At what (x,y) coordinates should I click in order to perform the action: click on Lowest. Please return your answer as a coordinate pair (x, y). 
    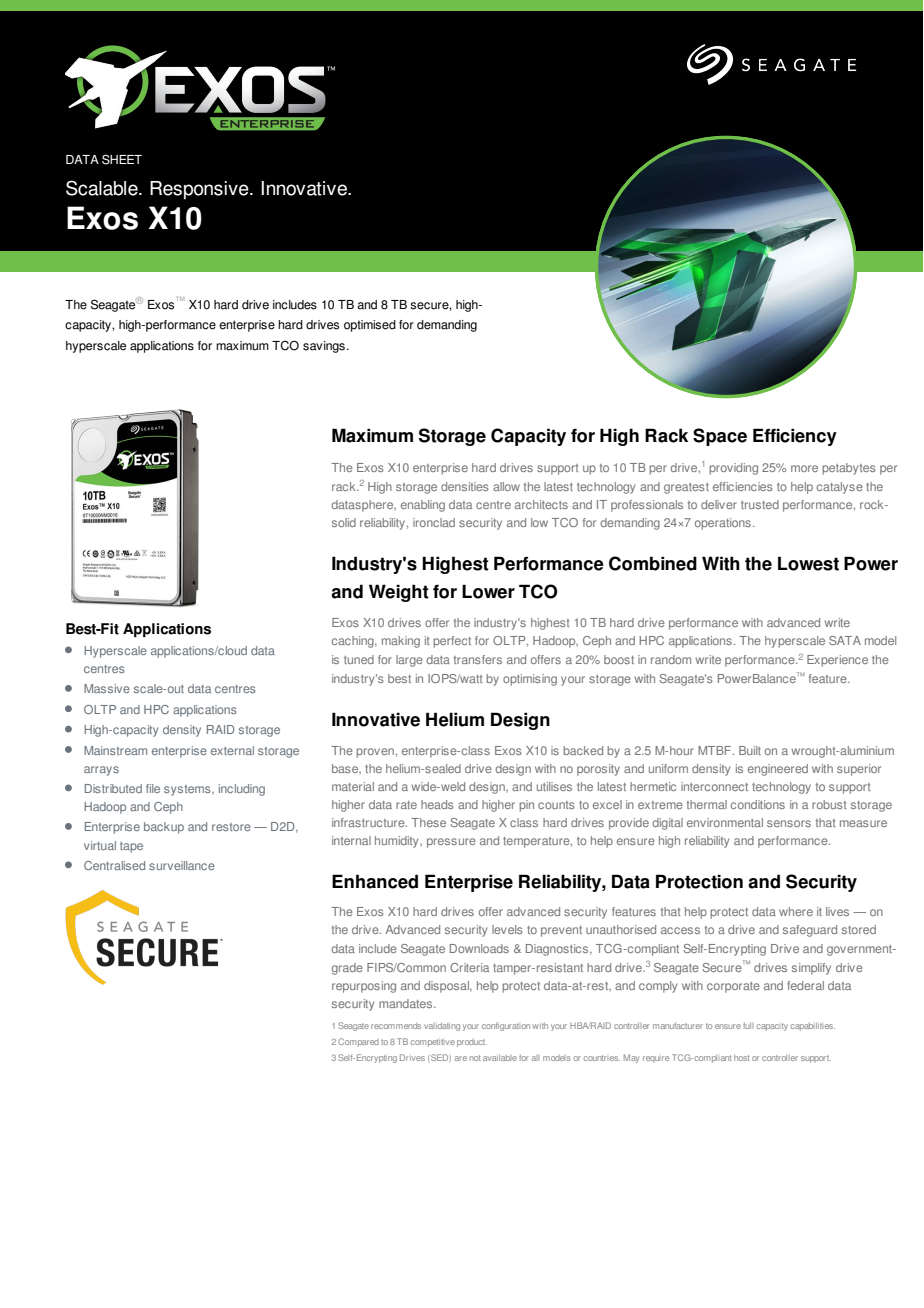
    Looking at the image, I should click on (808, 563).
